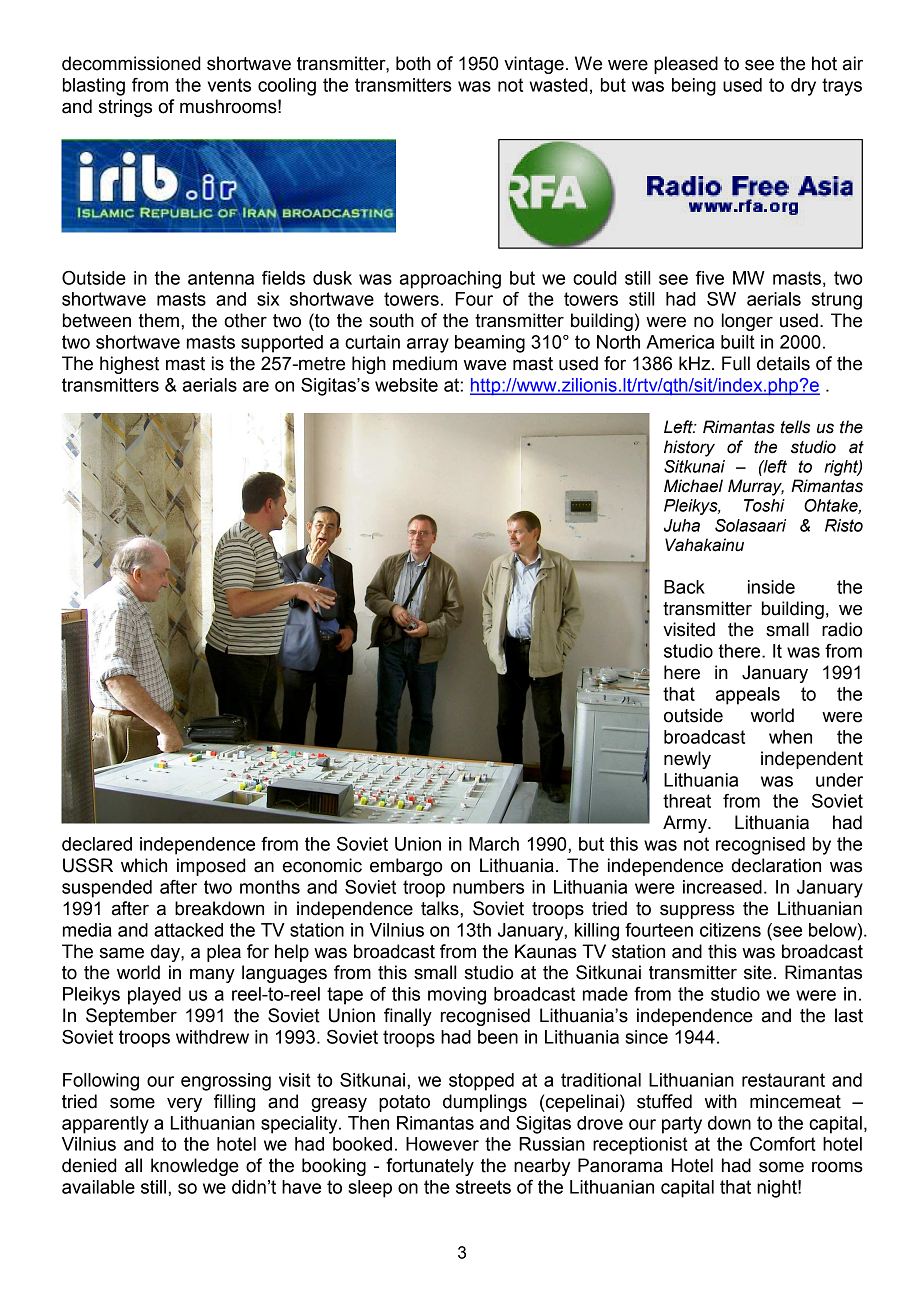 The image size is (924, 1308). Describe the element at coordinates (783, 363) in the image. I see `details` at that location.
